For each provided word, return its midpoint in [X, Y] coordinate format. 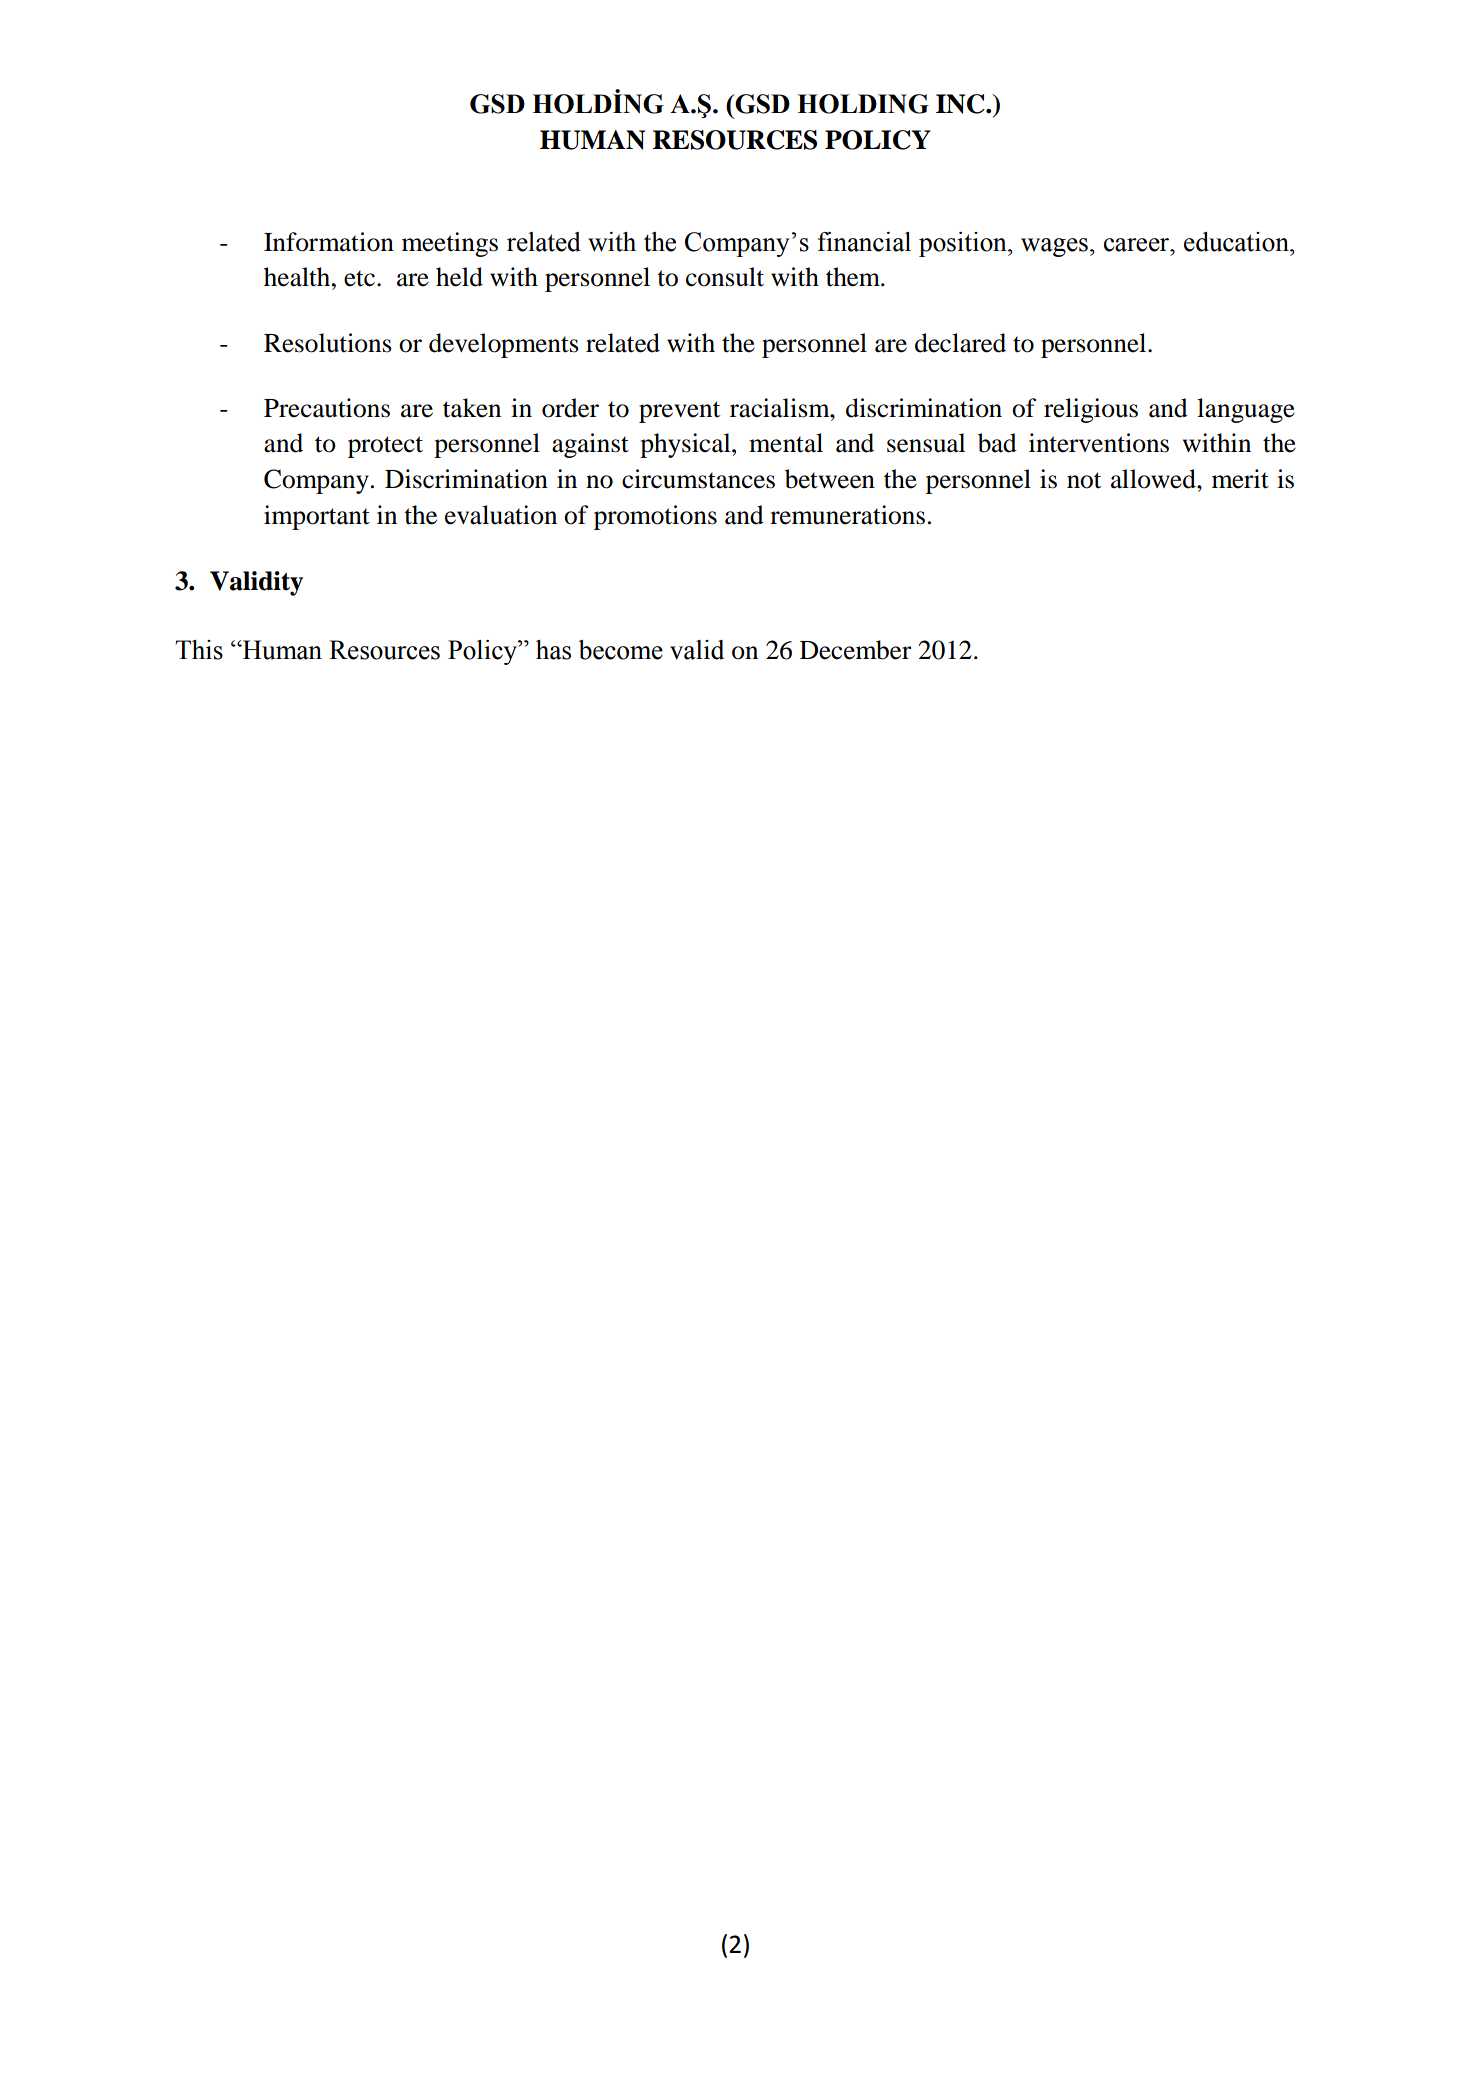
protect [385, 447]
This [199, 650]
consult [725, 277]
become [621, 650]
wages [1054, 247]
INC [961, 104]
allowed [1154, 479]
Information [329, 242]
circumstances [698, 479]
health [298, 277]
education [1238, 242]
